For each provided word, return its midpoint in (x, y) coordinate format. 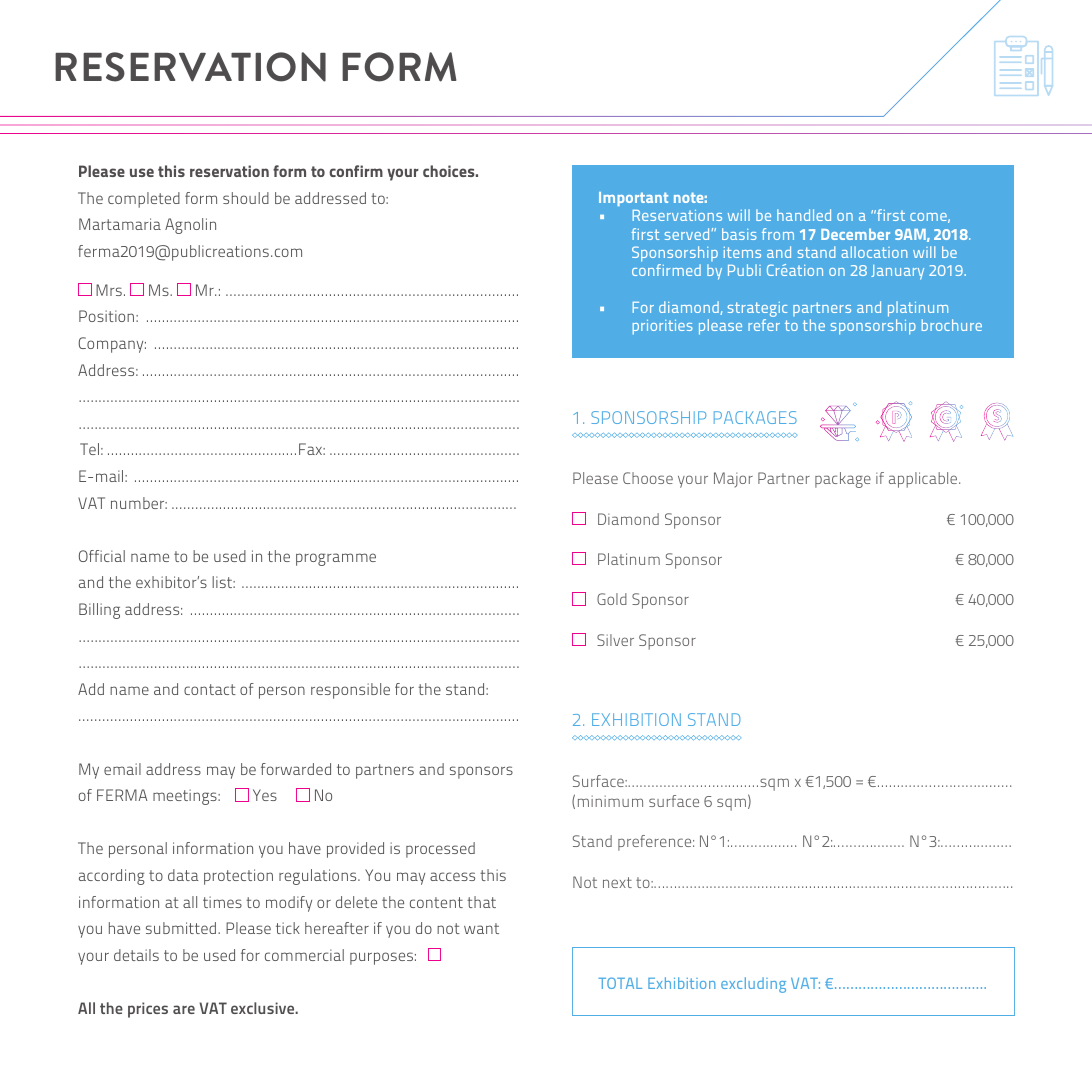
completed (144, 200)
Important (633, 199)
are (184, 1009)
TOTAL (620, 983)
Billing (99, 611)
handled (804, 215)
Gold (612, 599)
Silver (615, 640)
